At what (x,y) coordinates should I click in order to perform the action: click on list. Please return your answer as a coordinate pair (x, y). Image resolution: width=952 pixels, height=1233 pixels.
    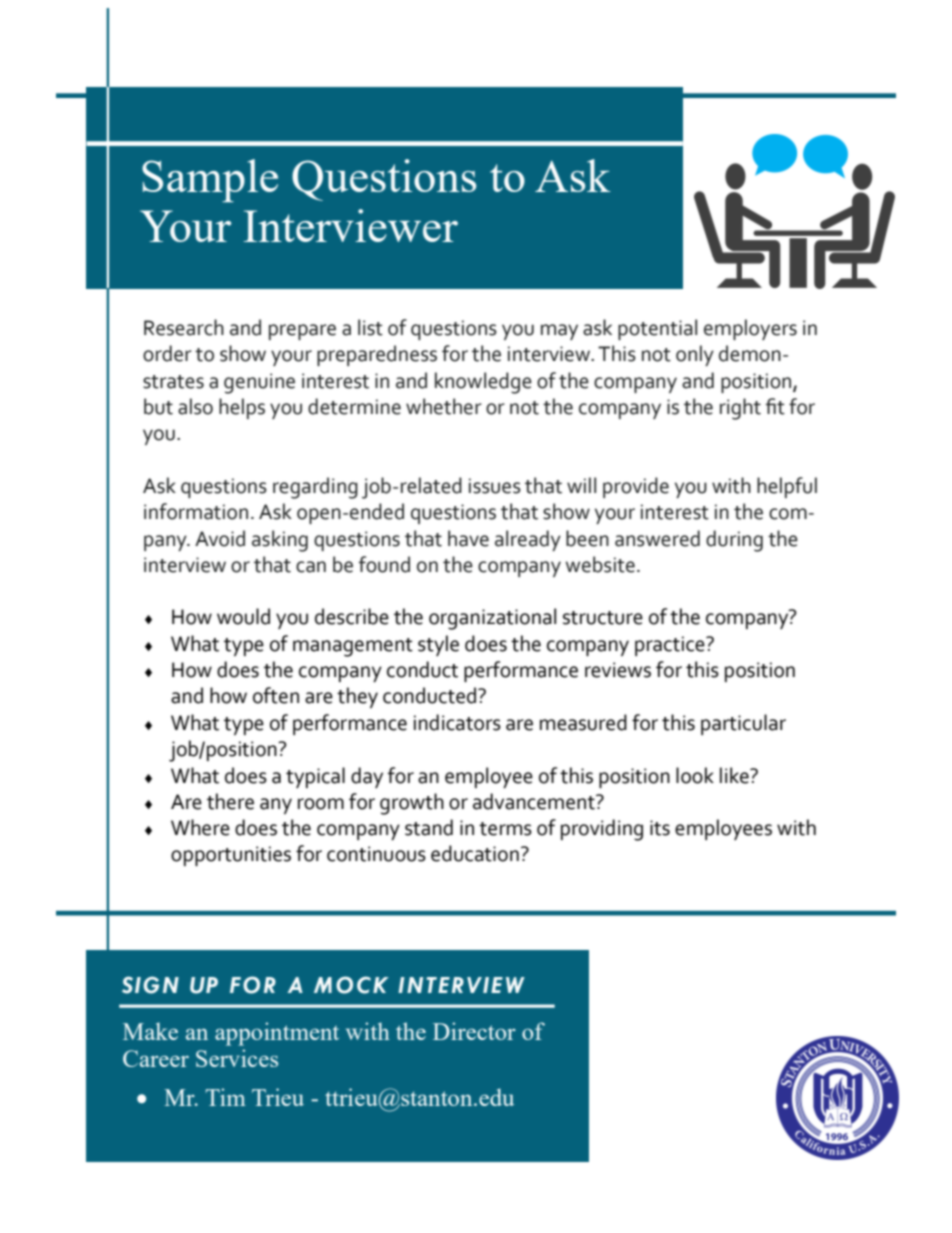
    Looking at the image, I should click on (370, 327).
